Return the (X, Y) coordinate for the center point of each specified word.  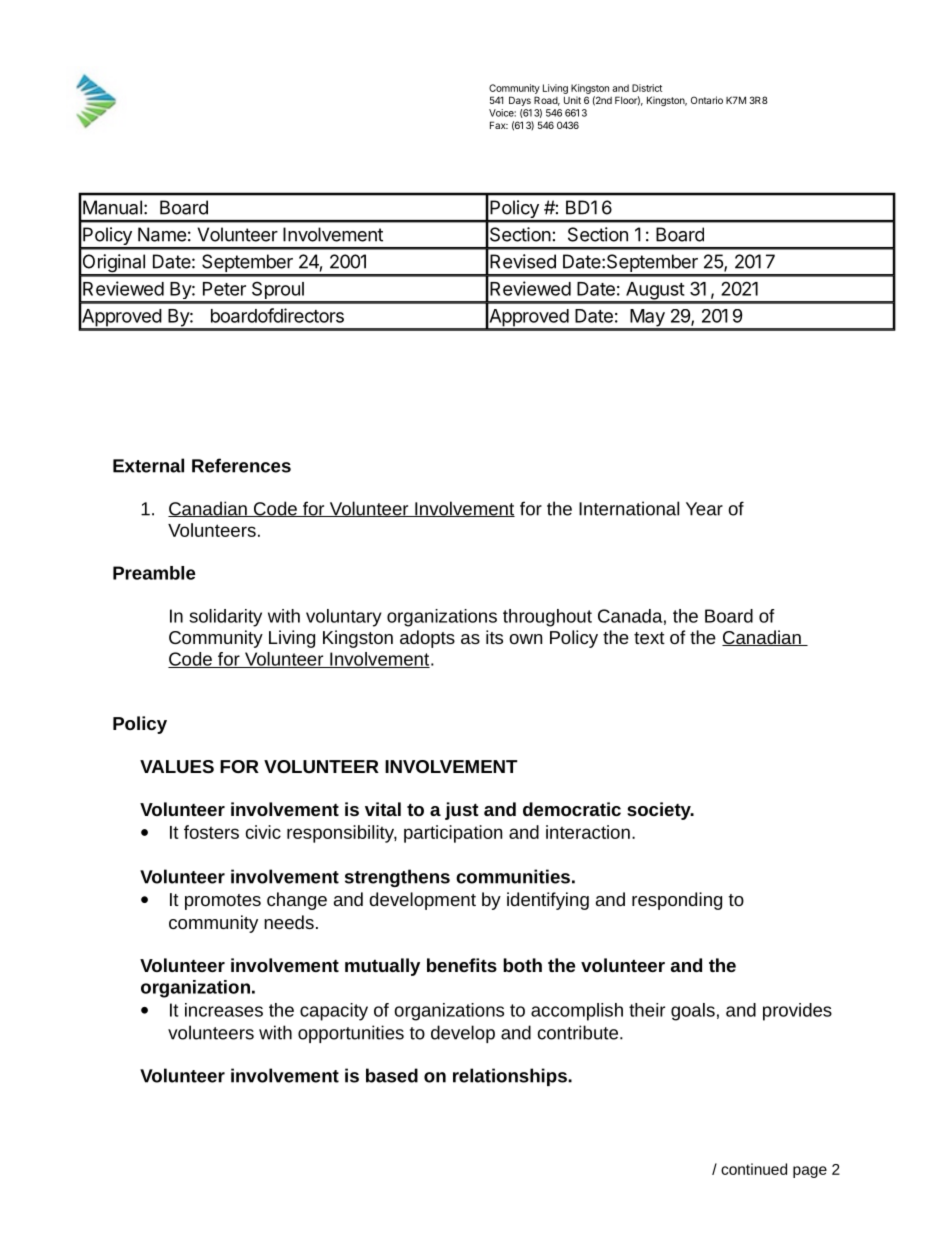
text (649, 638)
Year (704, 509)
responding (677, 901)
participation (453, 834)
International (629, 508)
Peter (224, 289)
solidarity (225, 618)
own (525, 639)
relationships (511, 1077)
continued (754, 1169)
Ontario (707, 100)
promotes (223, 902)
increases (224, 1010)
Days (520, 101)
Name (162, 234)
